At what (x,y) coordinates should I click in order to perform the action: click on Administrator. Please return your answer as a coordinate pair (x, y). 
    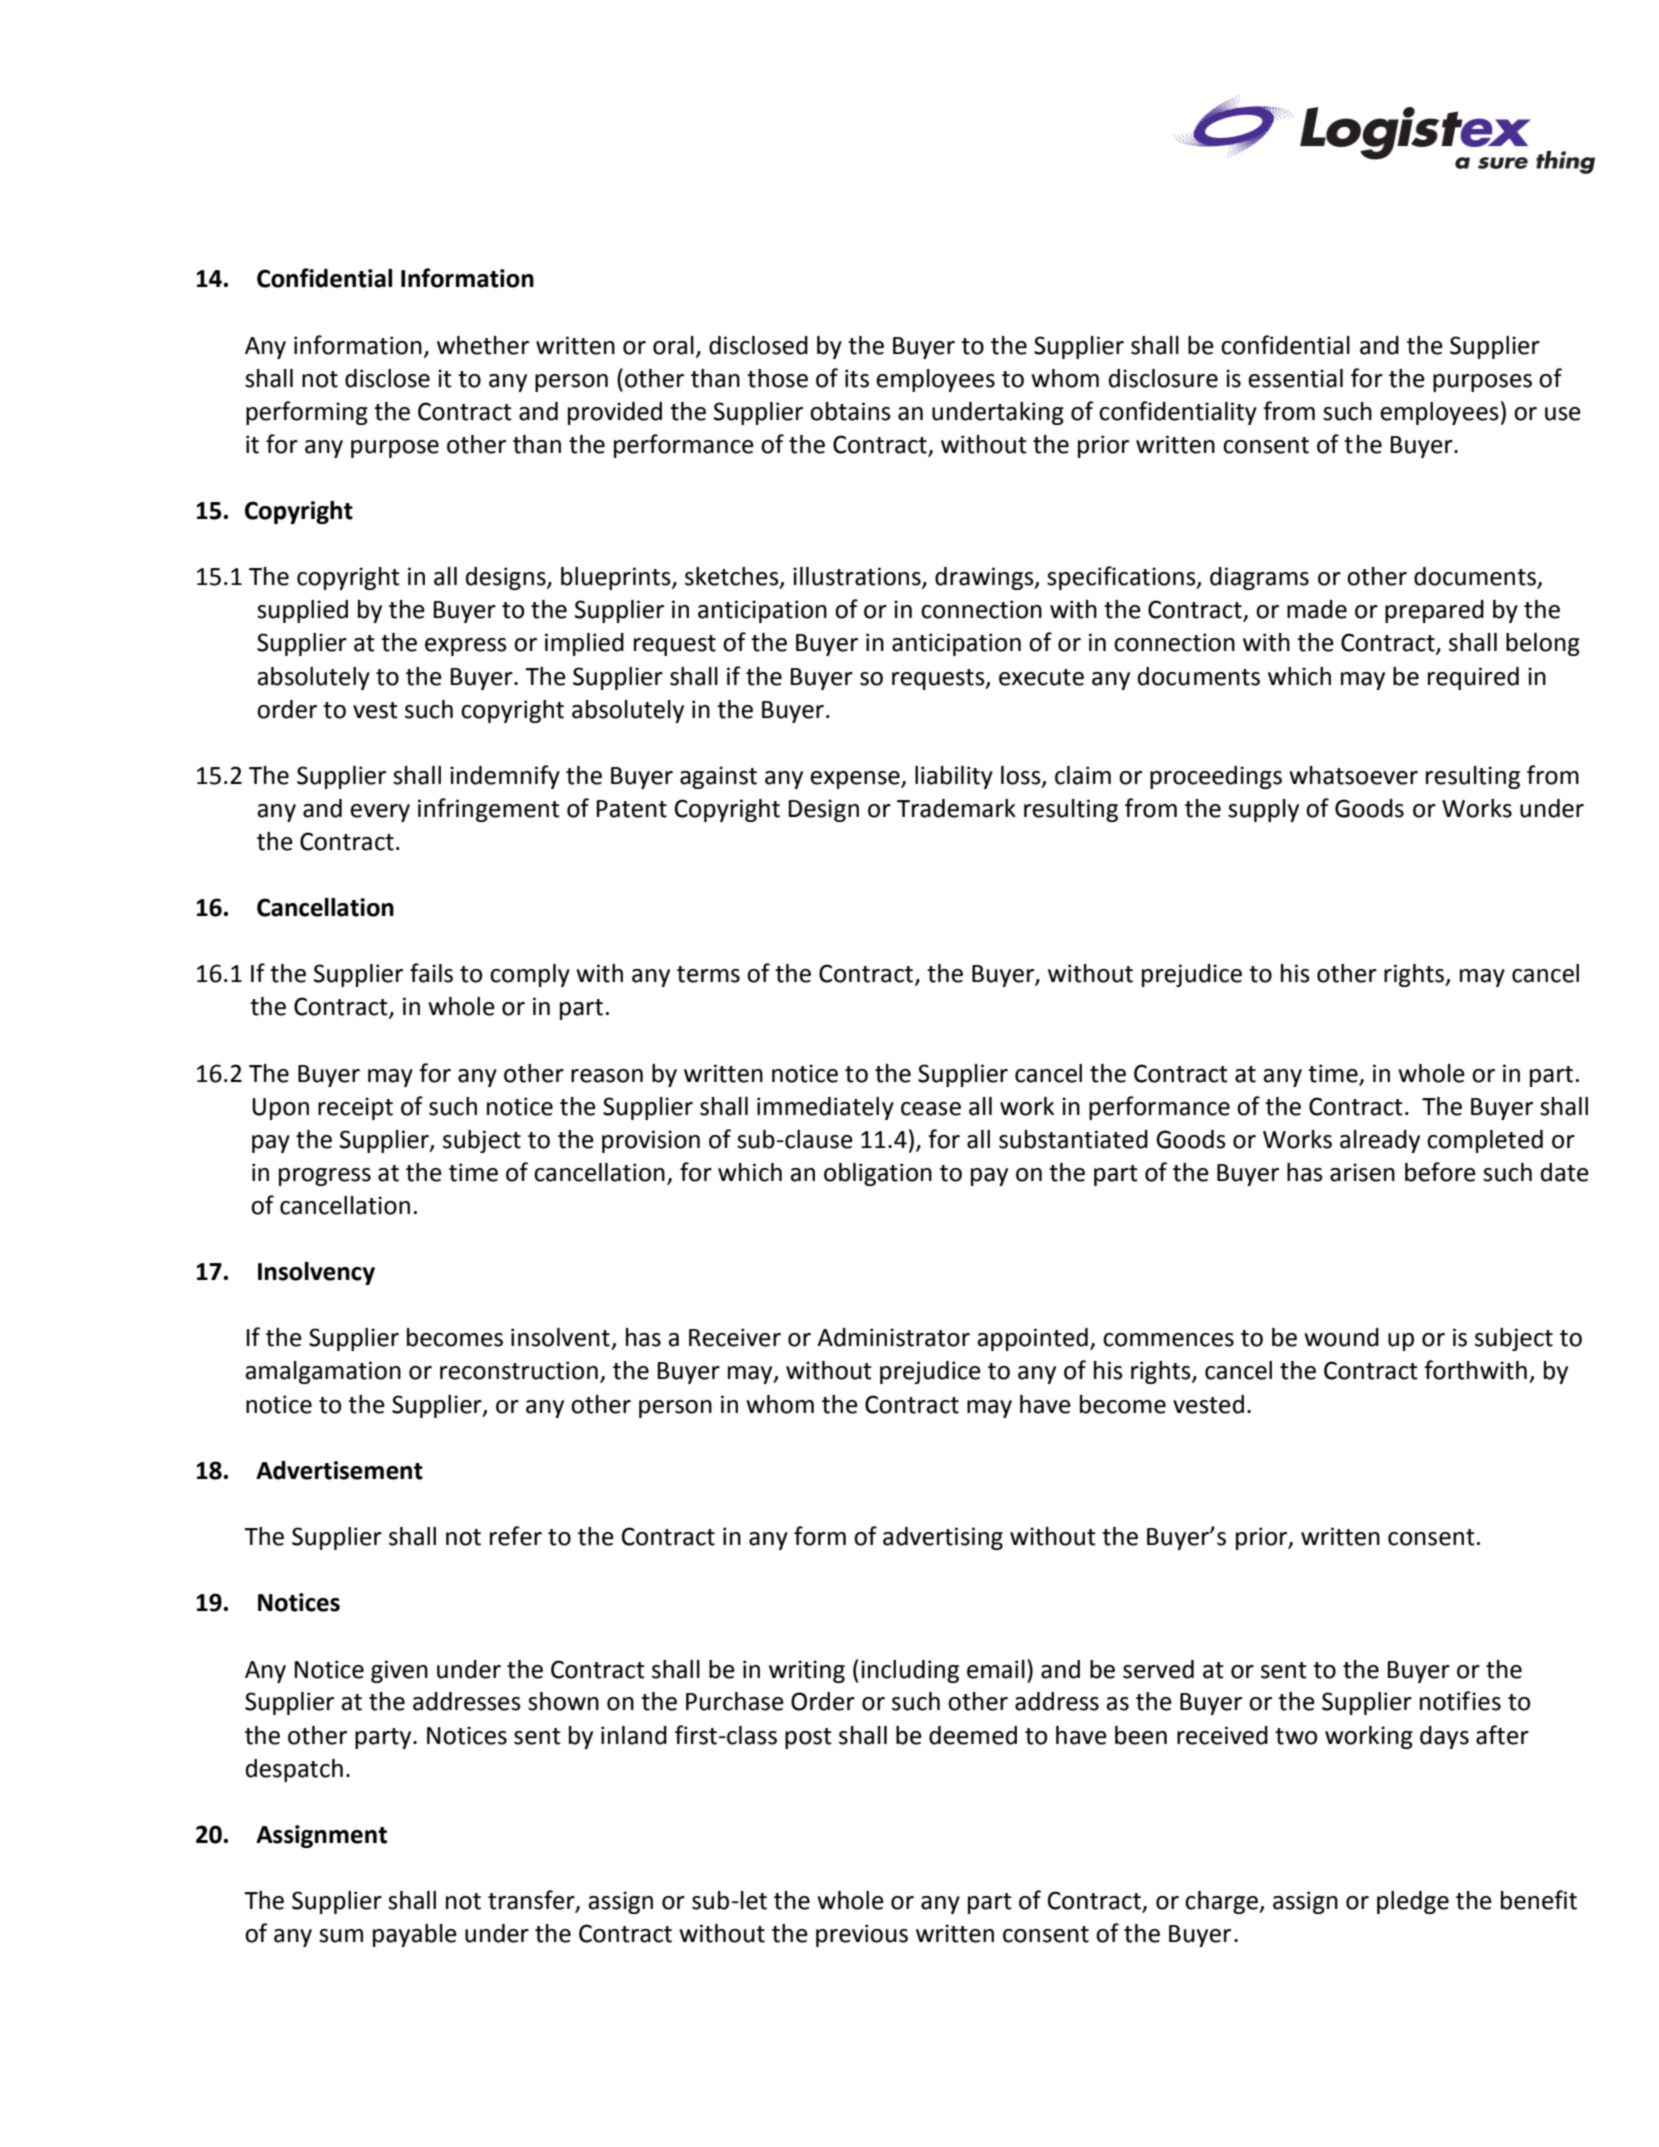
    Looking at the image, I should click on (893, 1337).
